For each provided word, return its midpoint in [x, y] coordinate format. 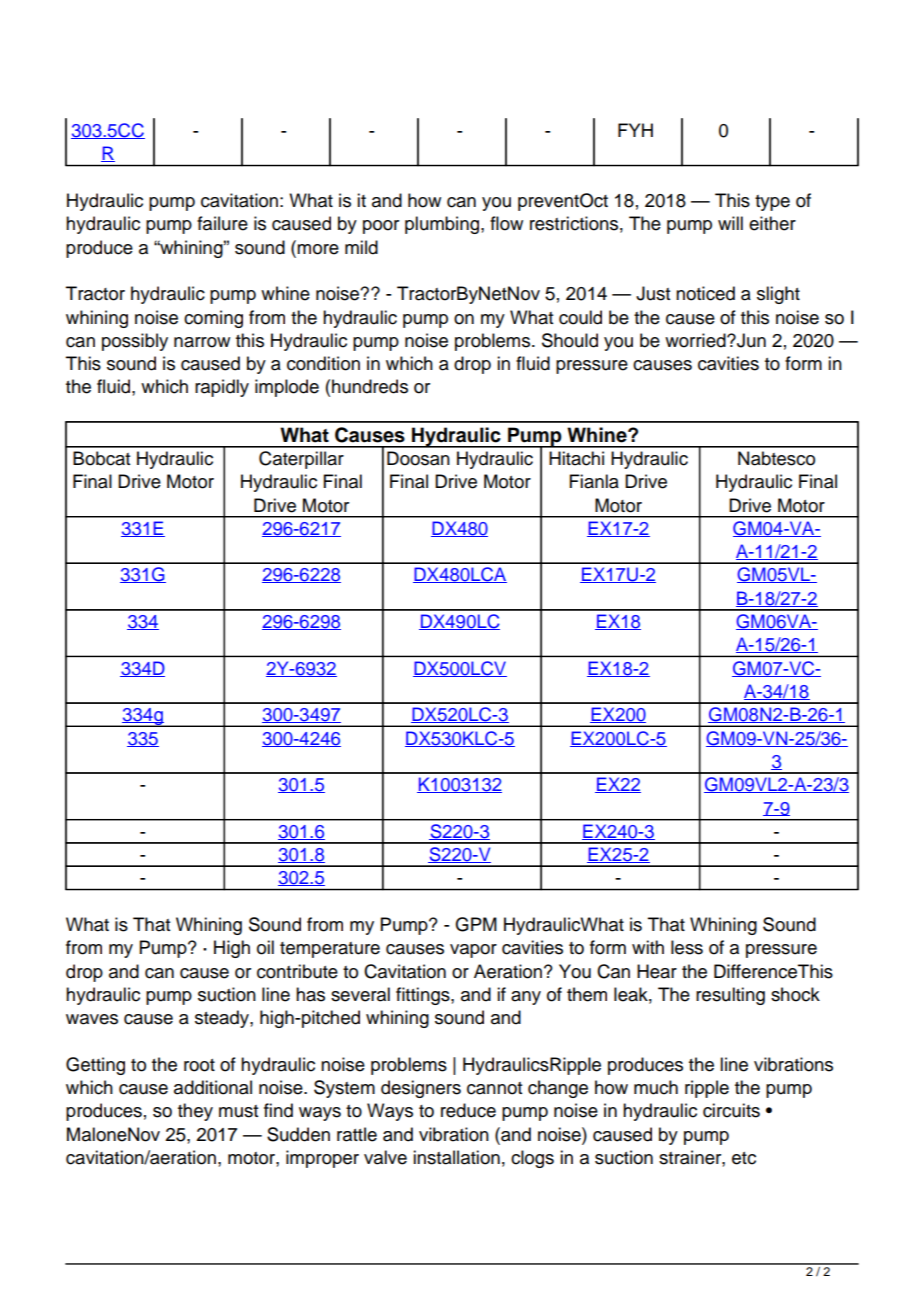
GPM [476, 924]
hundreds [370, 386]
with [648, 947]
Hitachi [576, 458]
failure [222, 223]
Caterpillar [301, 460]
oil [265, 947]
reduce [468, 1110]
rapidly [222, 388]
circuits [731, 1110]
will [730, 223]
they [195, 1112]
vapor [473, 951]
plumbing [442, 225]
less [687, 947]
